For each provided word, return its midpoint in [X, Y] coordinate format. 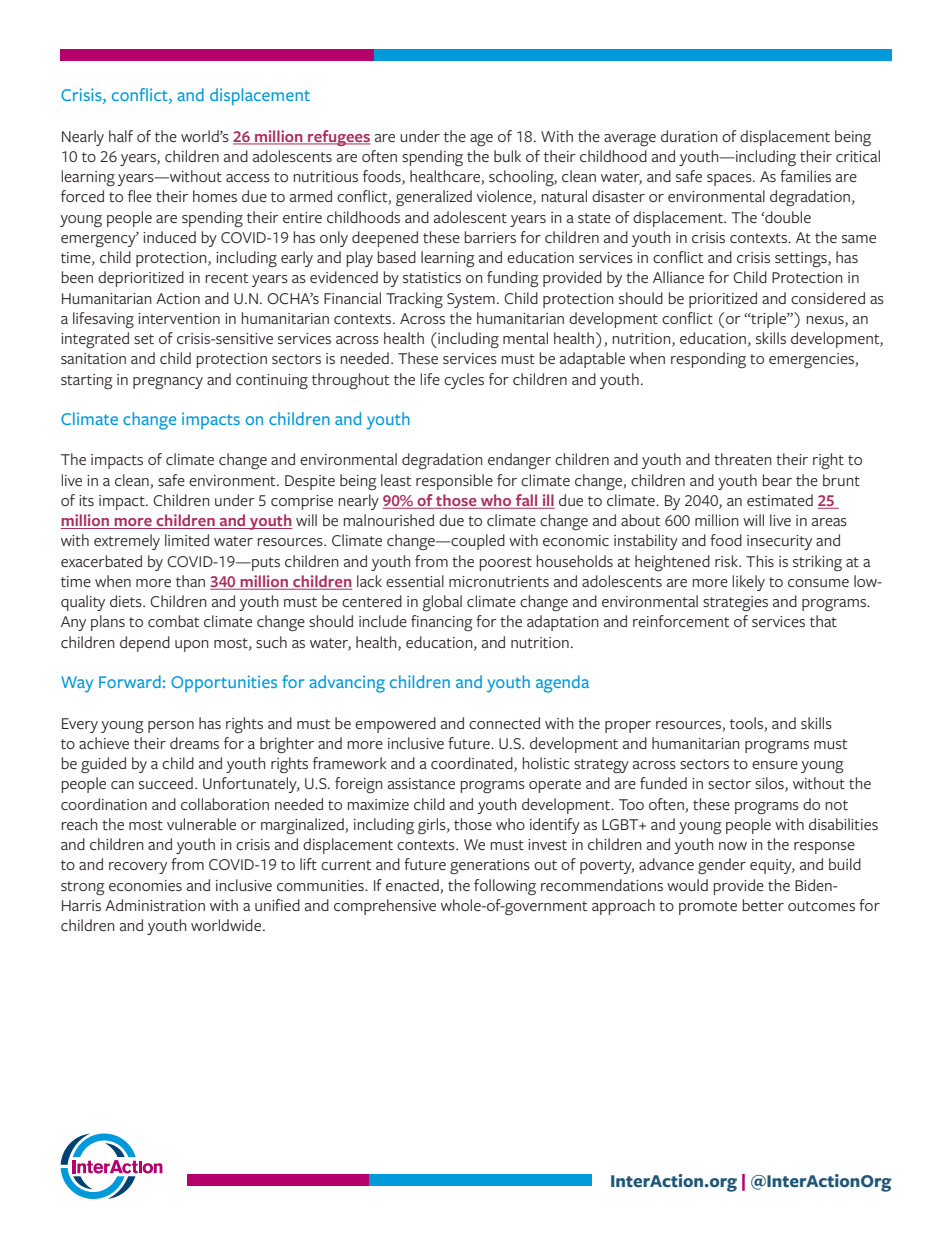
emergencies [812, 361]
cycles [464, 381]
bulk [507, 156]
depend [145, 644]
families [805, 176]
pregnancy [168, 383]
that [823, 621]
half [121, 136]
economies [145, 885]
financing [442, 623]
